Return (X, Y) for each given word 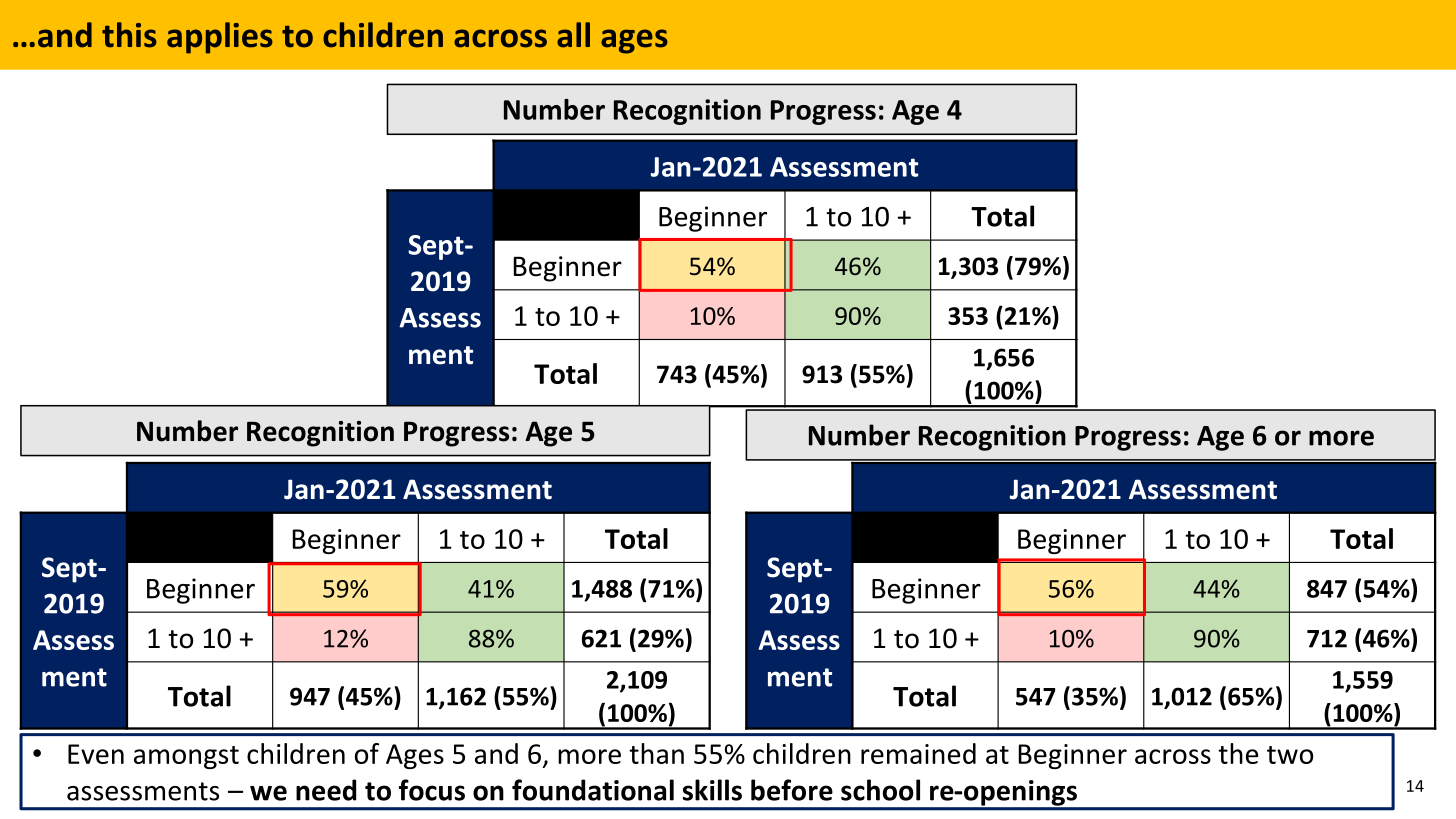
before (792, 790)
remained (918, 753)
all (573, 35)
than (656, 753)
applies (220, 38)
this (129, 35)
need (326, 790)
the (1238, 753)
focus (432, 790)
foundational (593, 790)
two (1290, 755)
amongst (186, 757)
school (880, 790)
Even (96, 754)
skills (712, 790)
